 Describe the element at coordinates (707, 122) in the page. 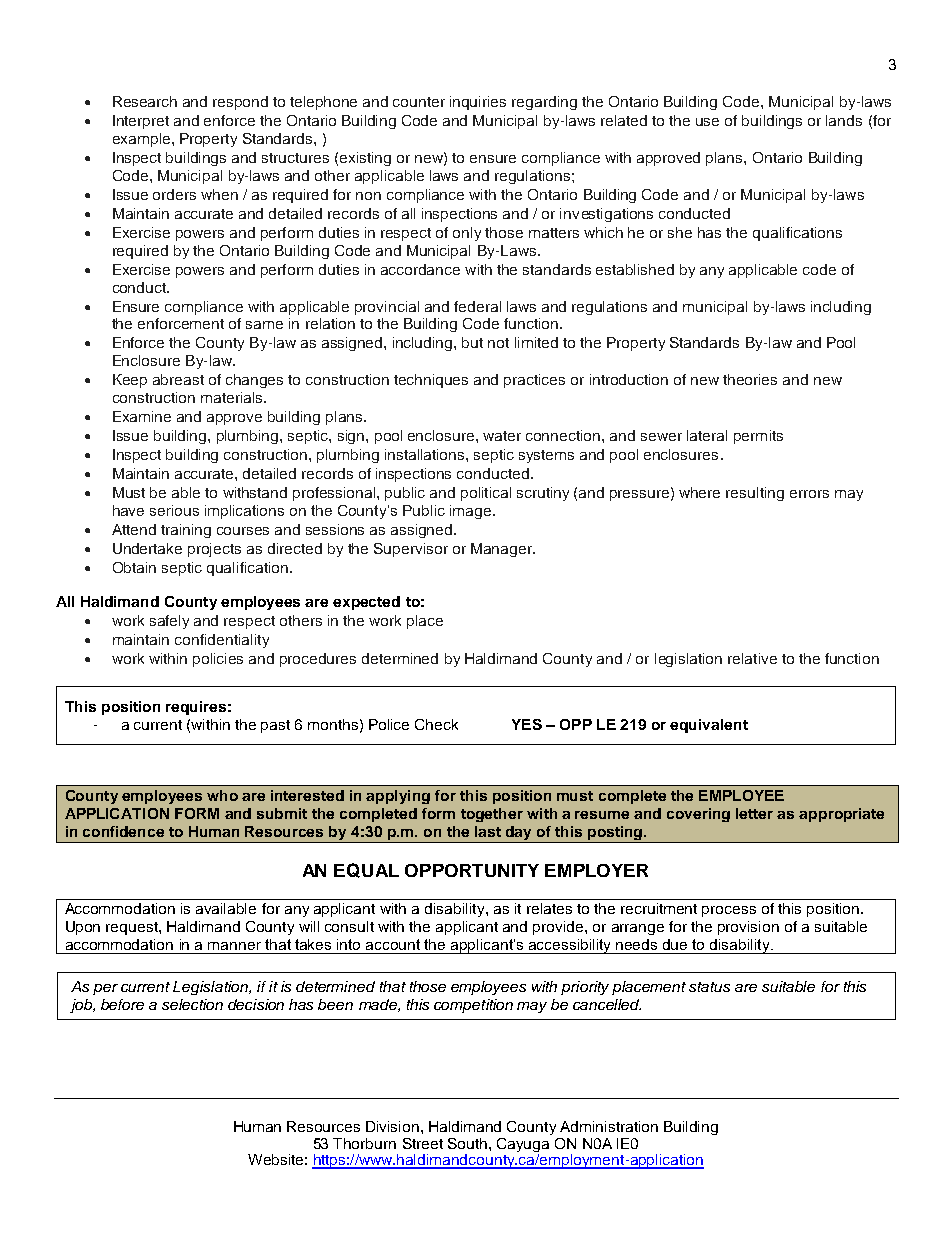

I see `use` at that location.
